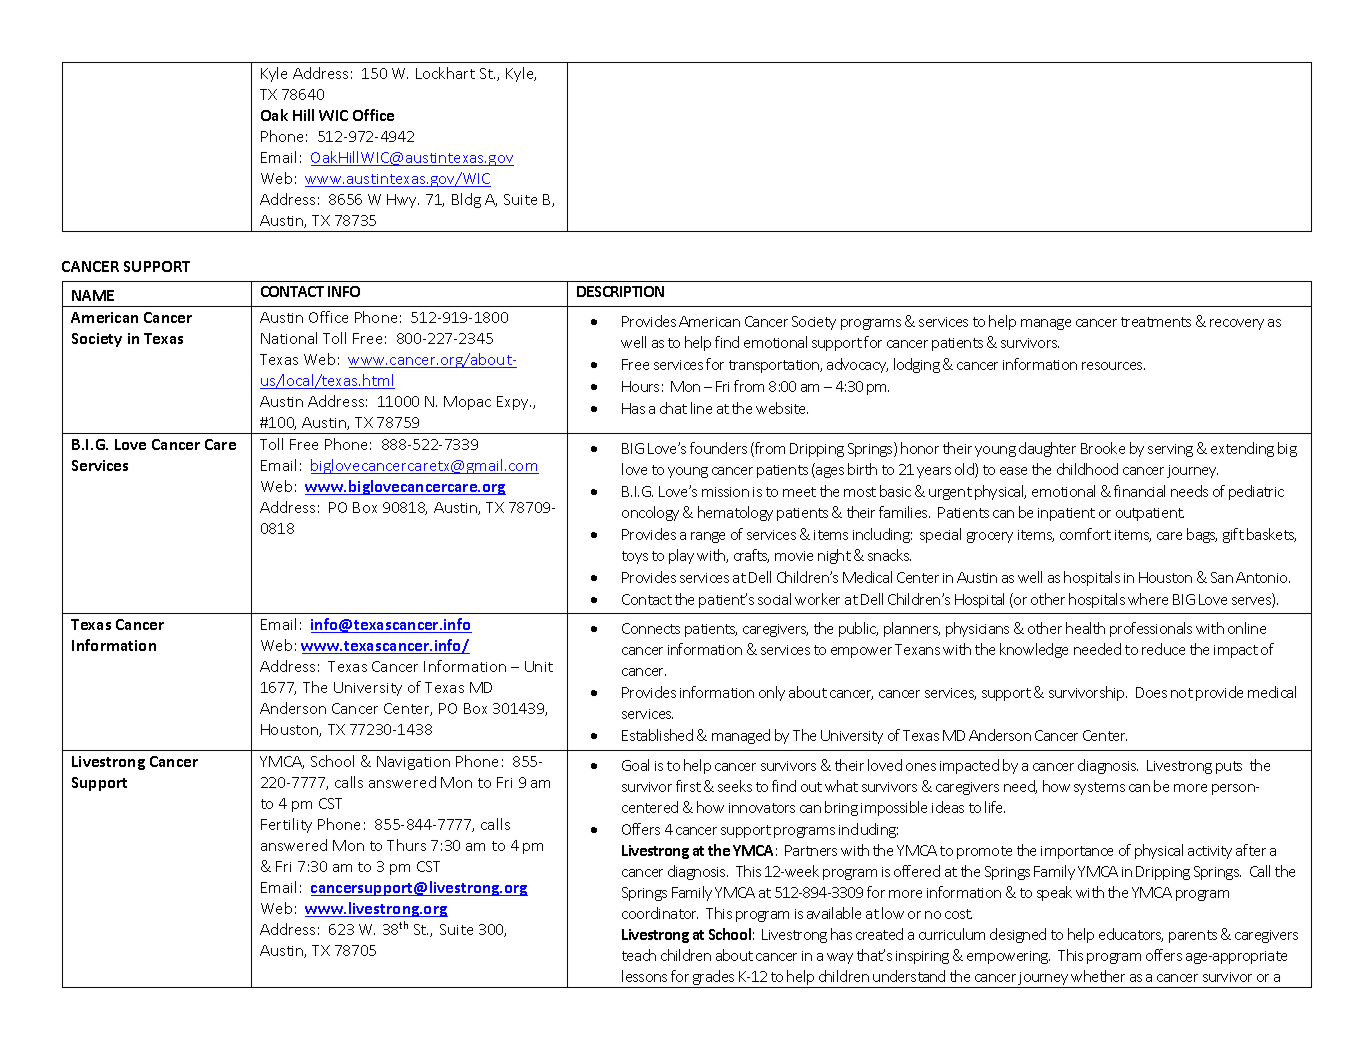 Image resolution: width=1363 pixels, height=1053 pixels. I want to click on range, so click(708, 537).
